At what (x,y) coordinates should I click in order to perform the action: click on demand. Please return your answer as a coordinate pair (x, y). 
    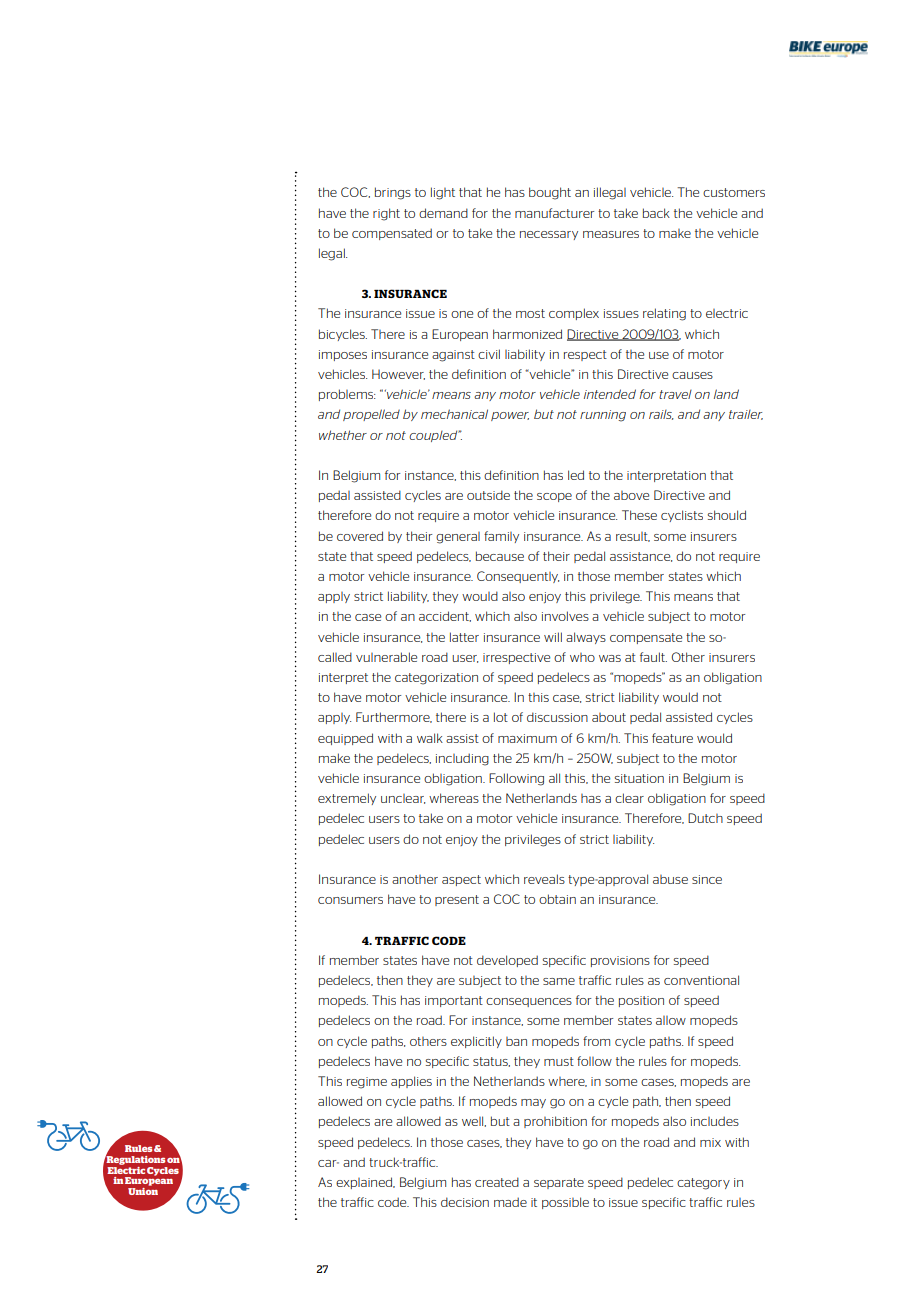
    Looking at the image, I should click on (443, 213).
